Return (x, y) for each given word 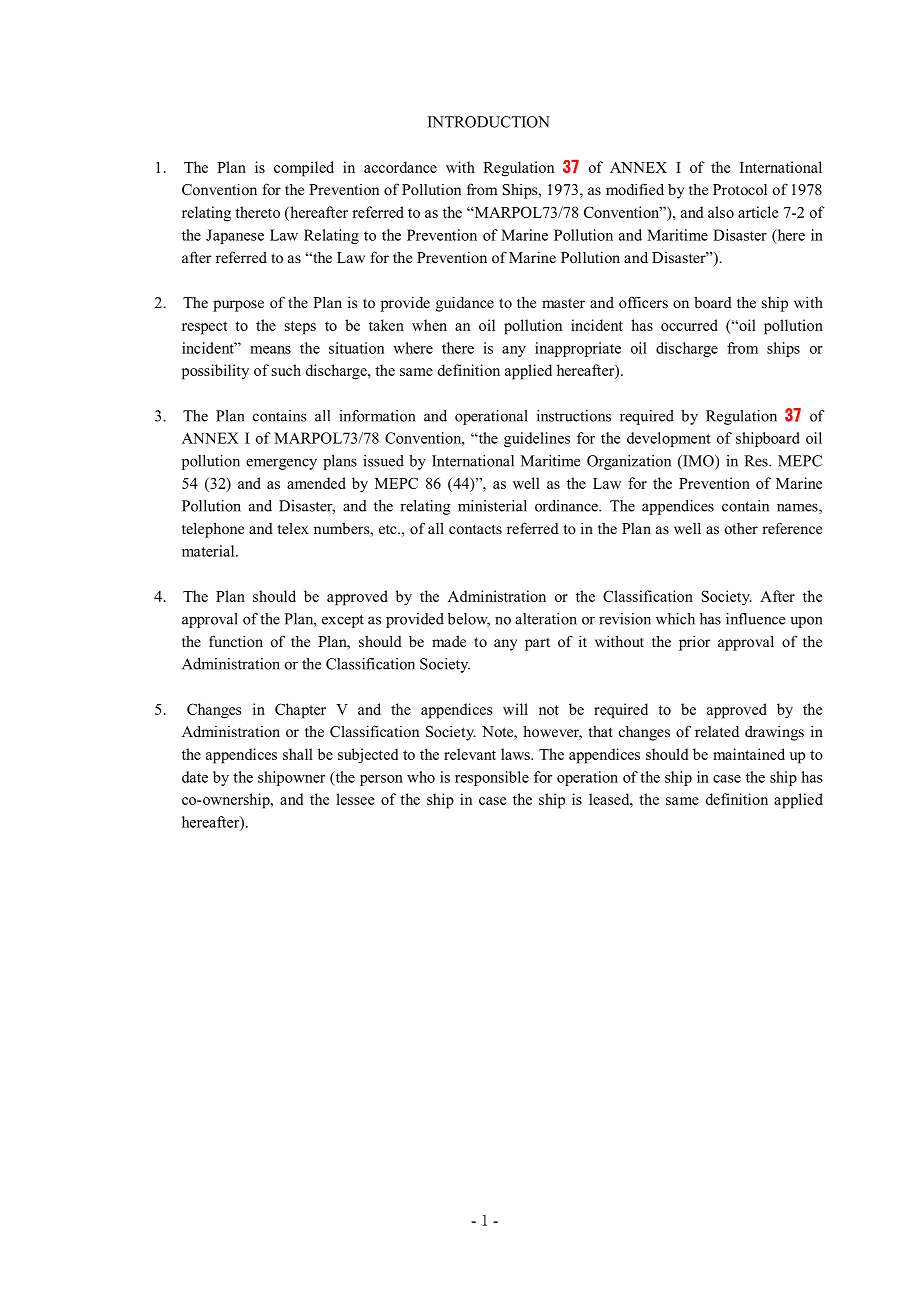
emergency (281, 464)
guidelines (537, 439)
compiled (304, 169)
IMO (698, 462)
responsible (492, 778)
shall (298, 754)
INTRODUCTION (489, 122)
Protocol (740, 189)
